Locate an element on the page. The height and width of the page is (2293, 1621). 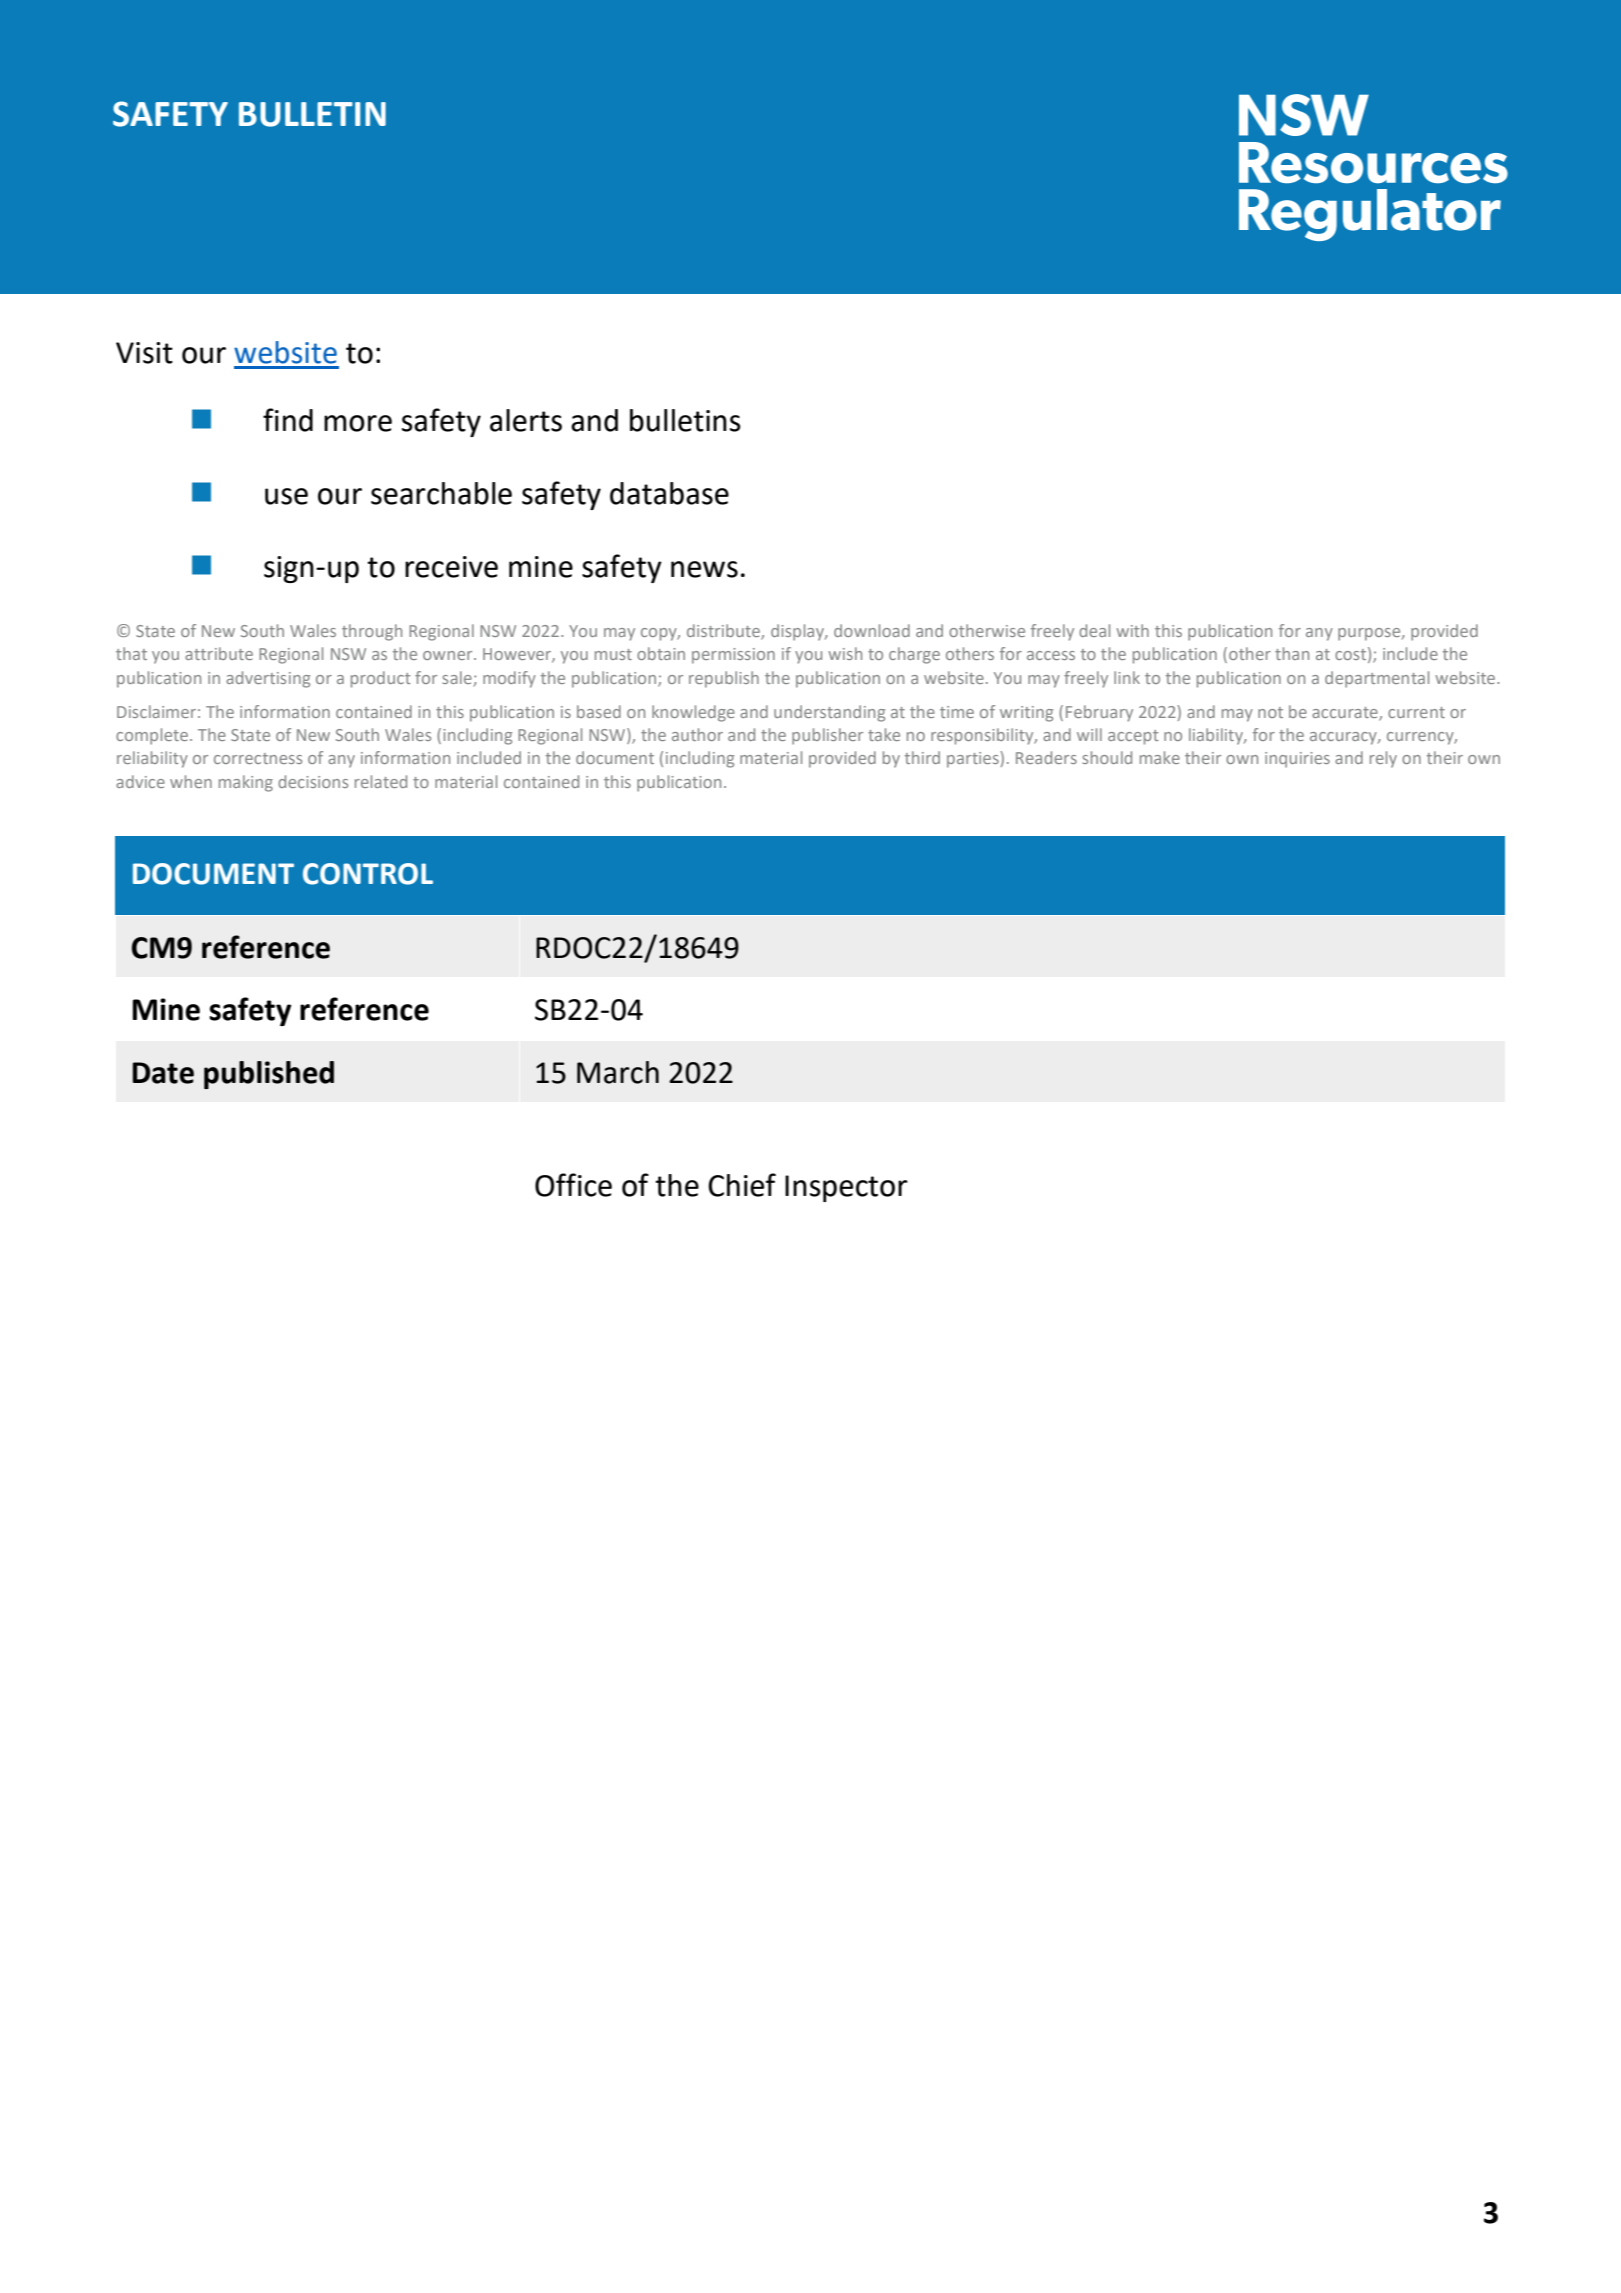
published is located at coordinates (269, 1075).
